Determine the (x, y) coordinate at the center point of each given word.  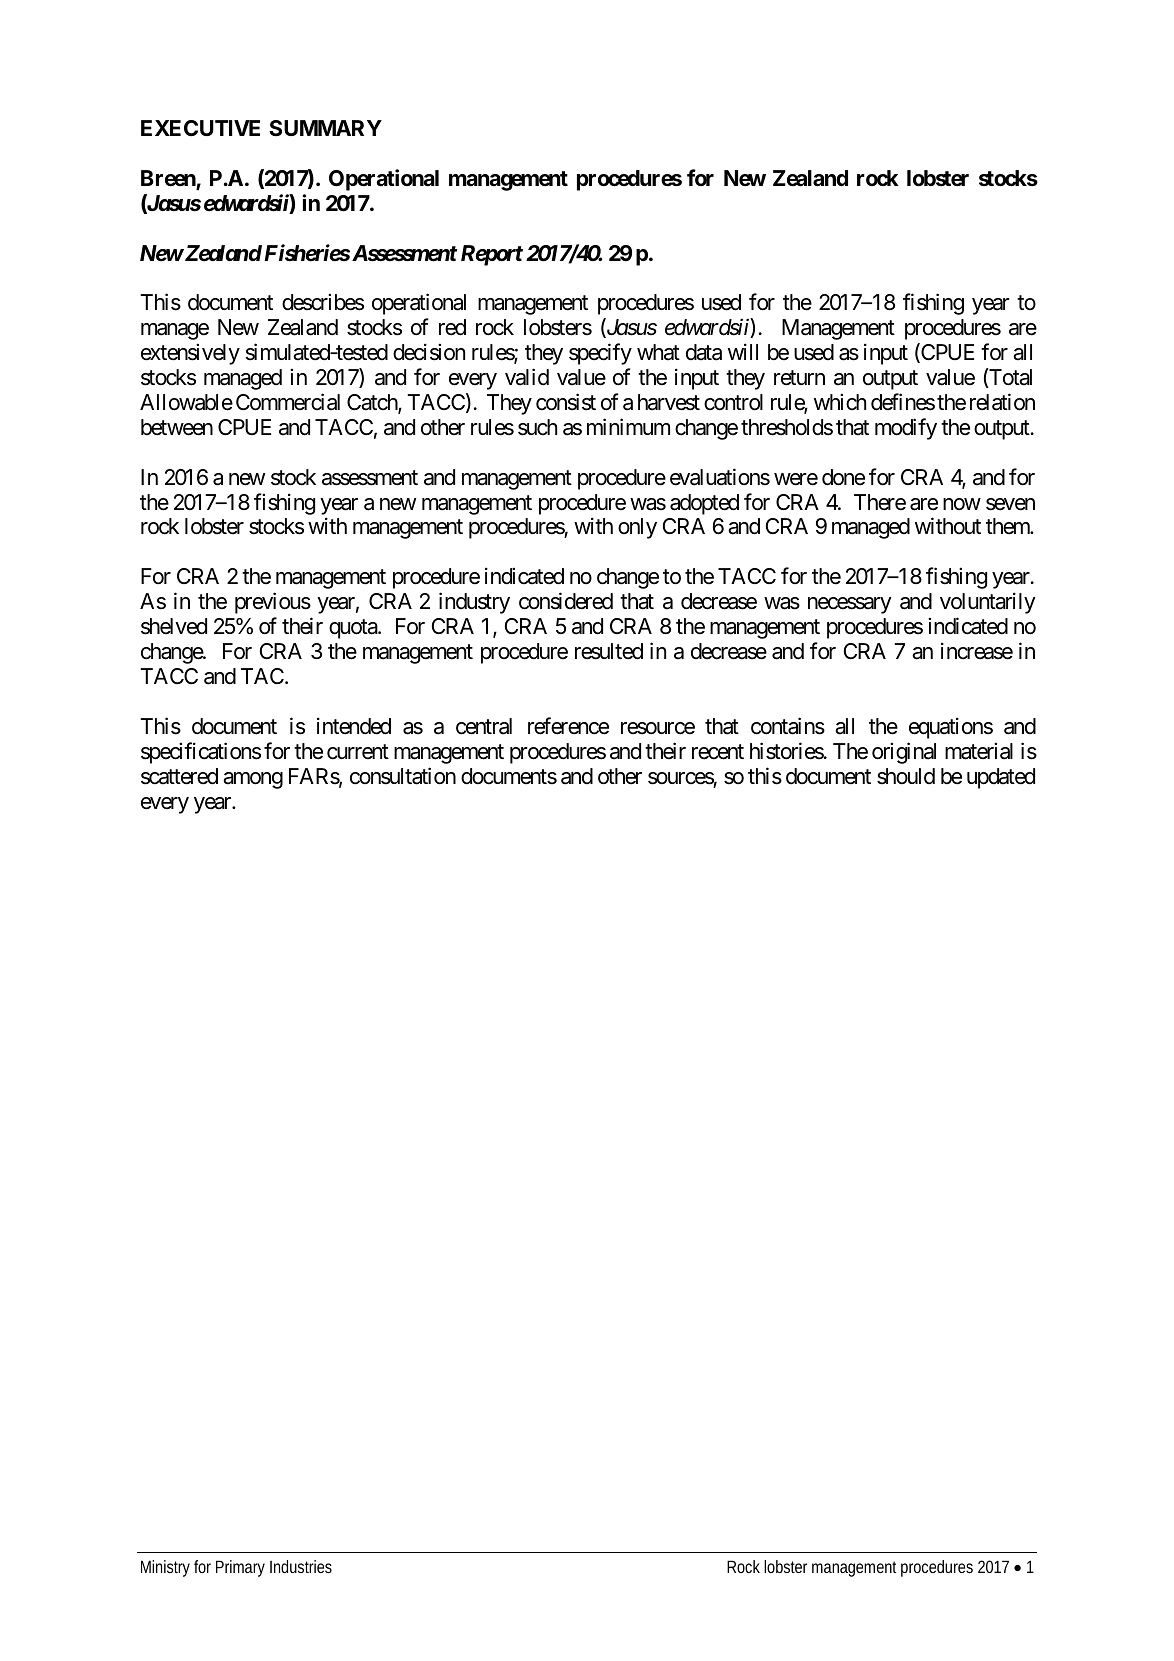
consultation (403, 776)
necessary (850, 605)
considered (566, 601)
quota (354, 629)
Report (492, 255)
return (799, 378)
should (906, 776)
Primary (240, 1568)
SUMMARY (325, 128)
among (253, 780)
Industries (301, 1566)
